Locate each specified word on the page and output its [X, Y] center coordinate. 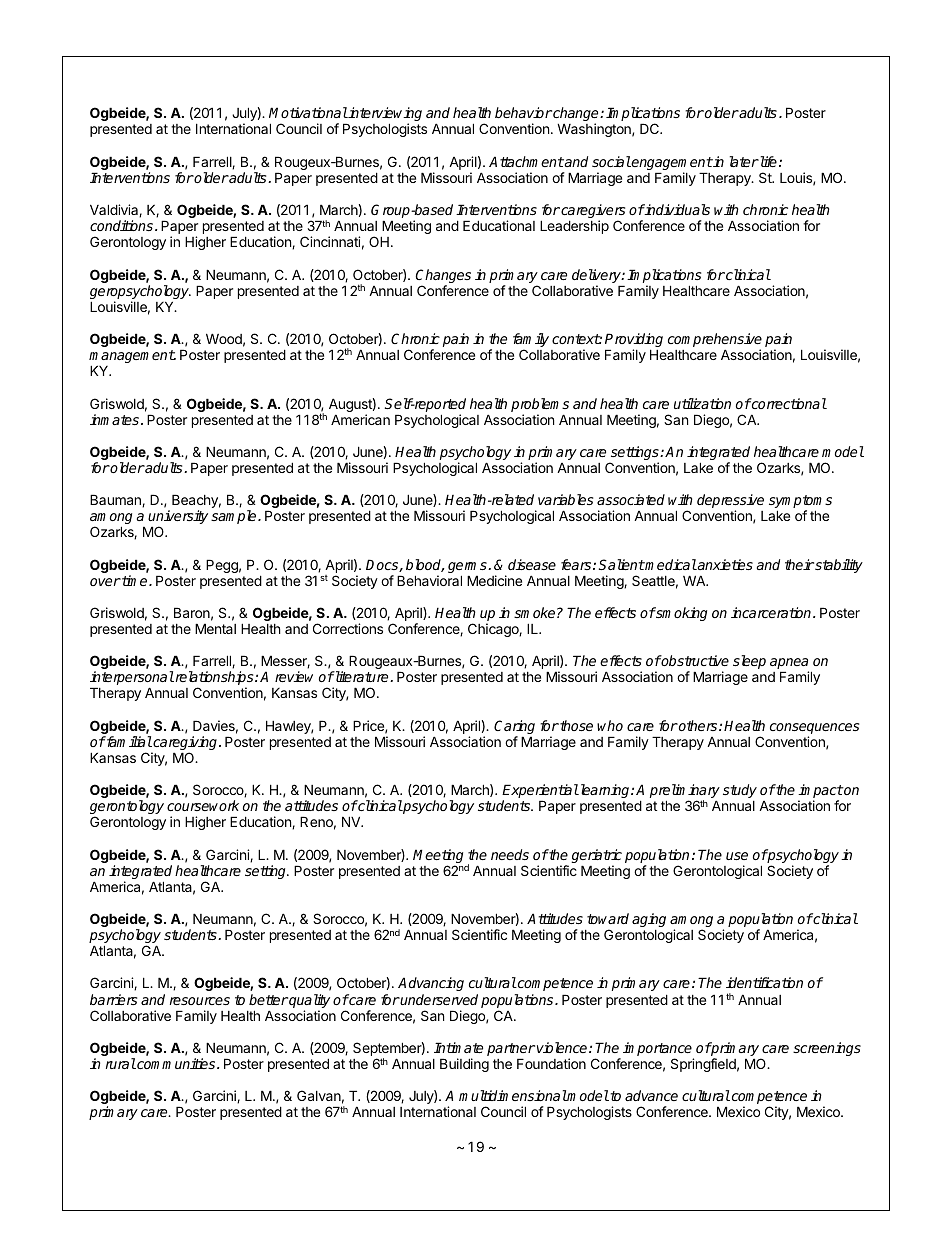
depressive [730, 502]
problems [540, 405]
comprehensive [715, 341]
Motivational [308, 112]
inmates [116, 419]
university [178, 518]
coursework [203, 805]
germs [468, 569]
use [737, 856]
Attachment [526, 161]
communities [176, 1063]
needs [510, 854]
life [767, 161]
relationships [214, 679]
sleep [749, 662]
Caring [514, 728]
